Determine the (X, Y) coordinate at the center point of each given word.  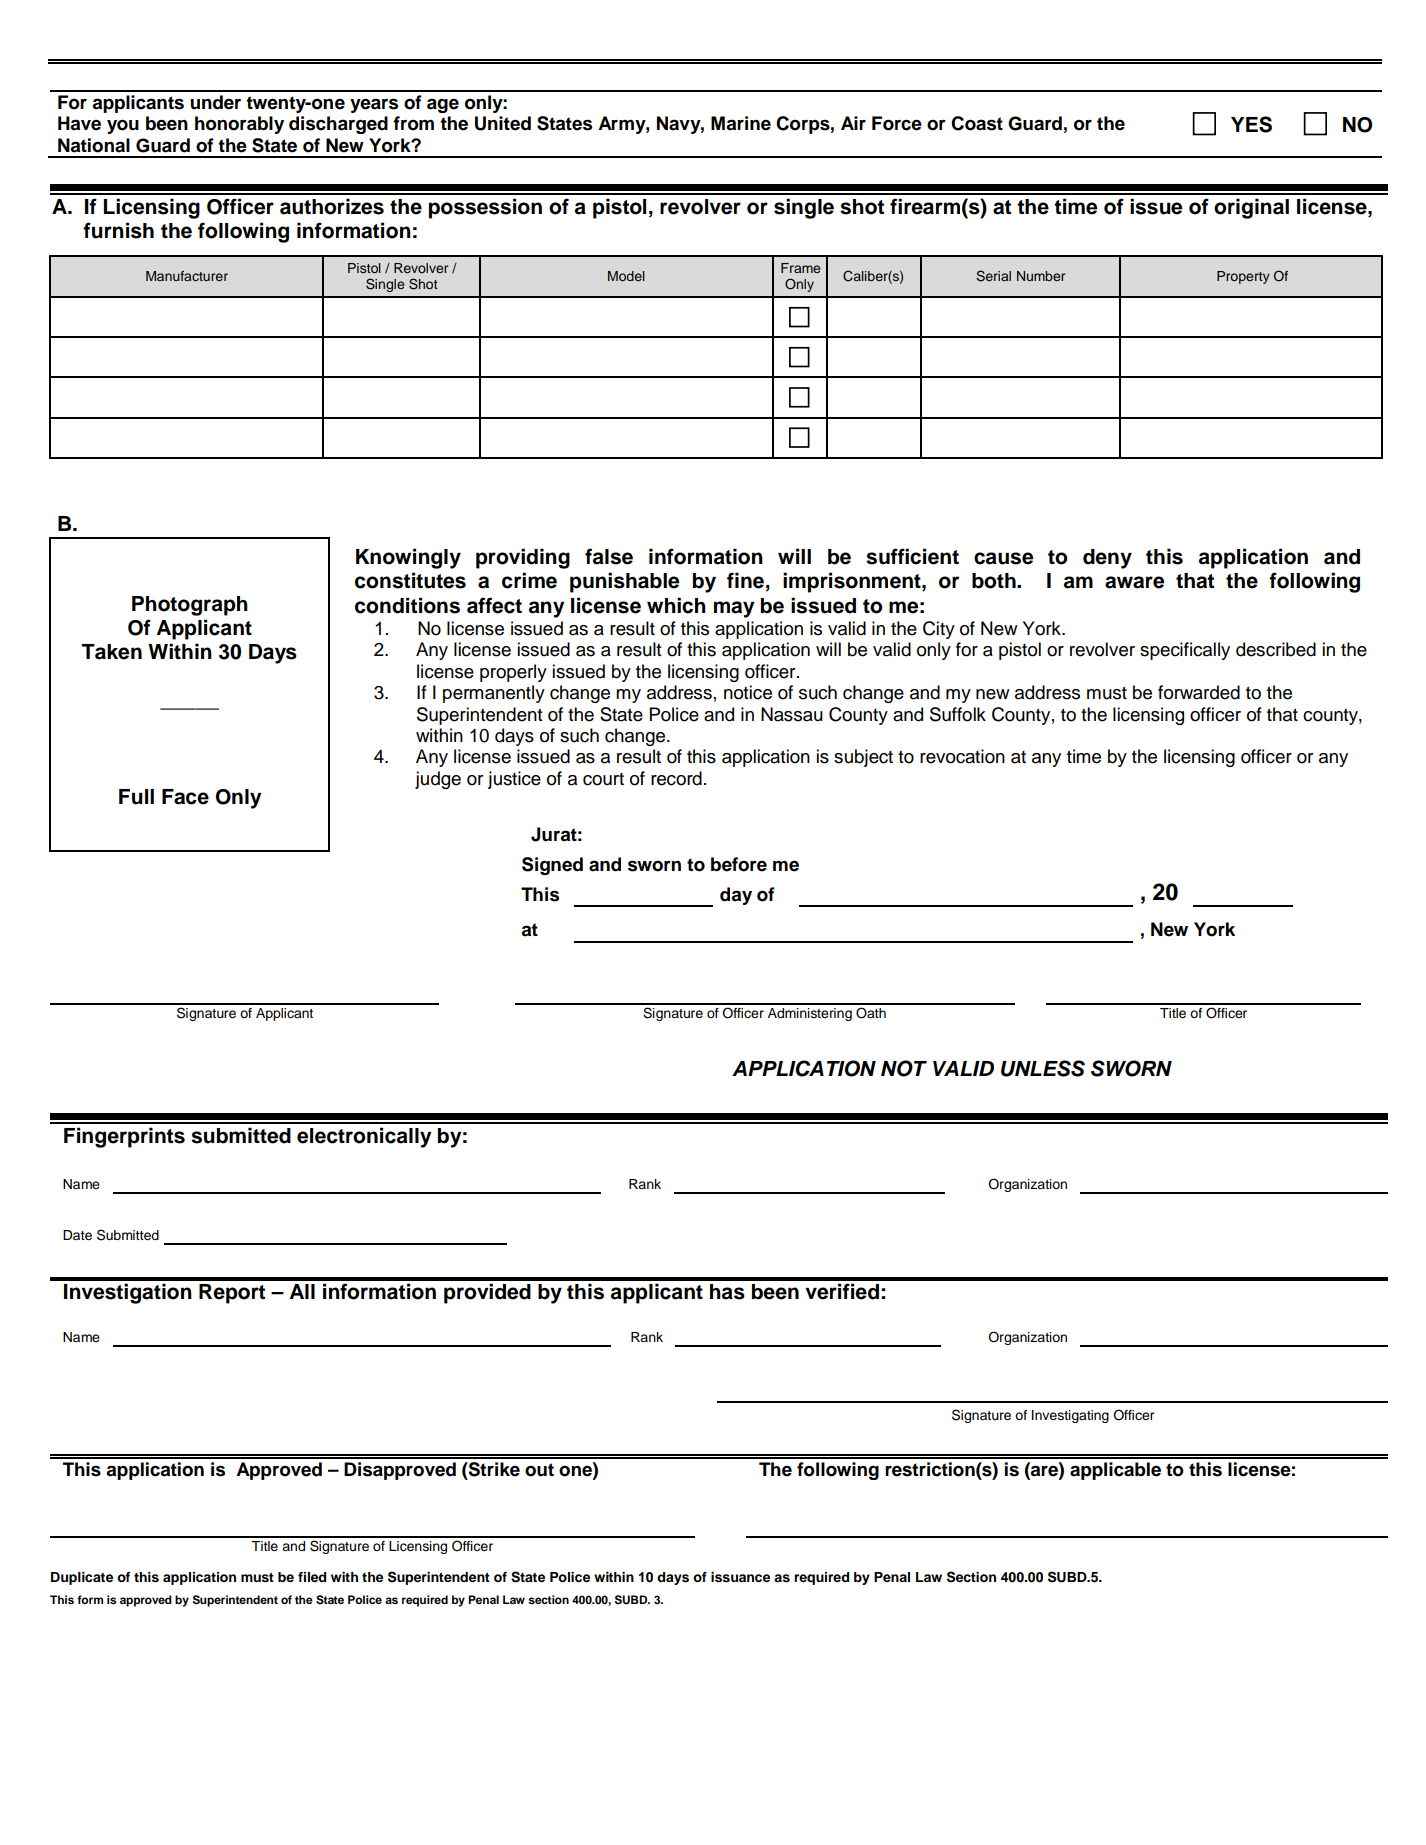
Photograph (190, 606)
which (676, 605)
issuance (740, 1577)
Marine (741, 123)
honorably (239, 125)
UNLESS (1043, 1068)
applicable (1115, 1471)
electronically (364, 1137)
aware (1134, 582)
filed (312, 1577)
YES (1251, 124)
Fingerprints (124, 1137)
